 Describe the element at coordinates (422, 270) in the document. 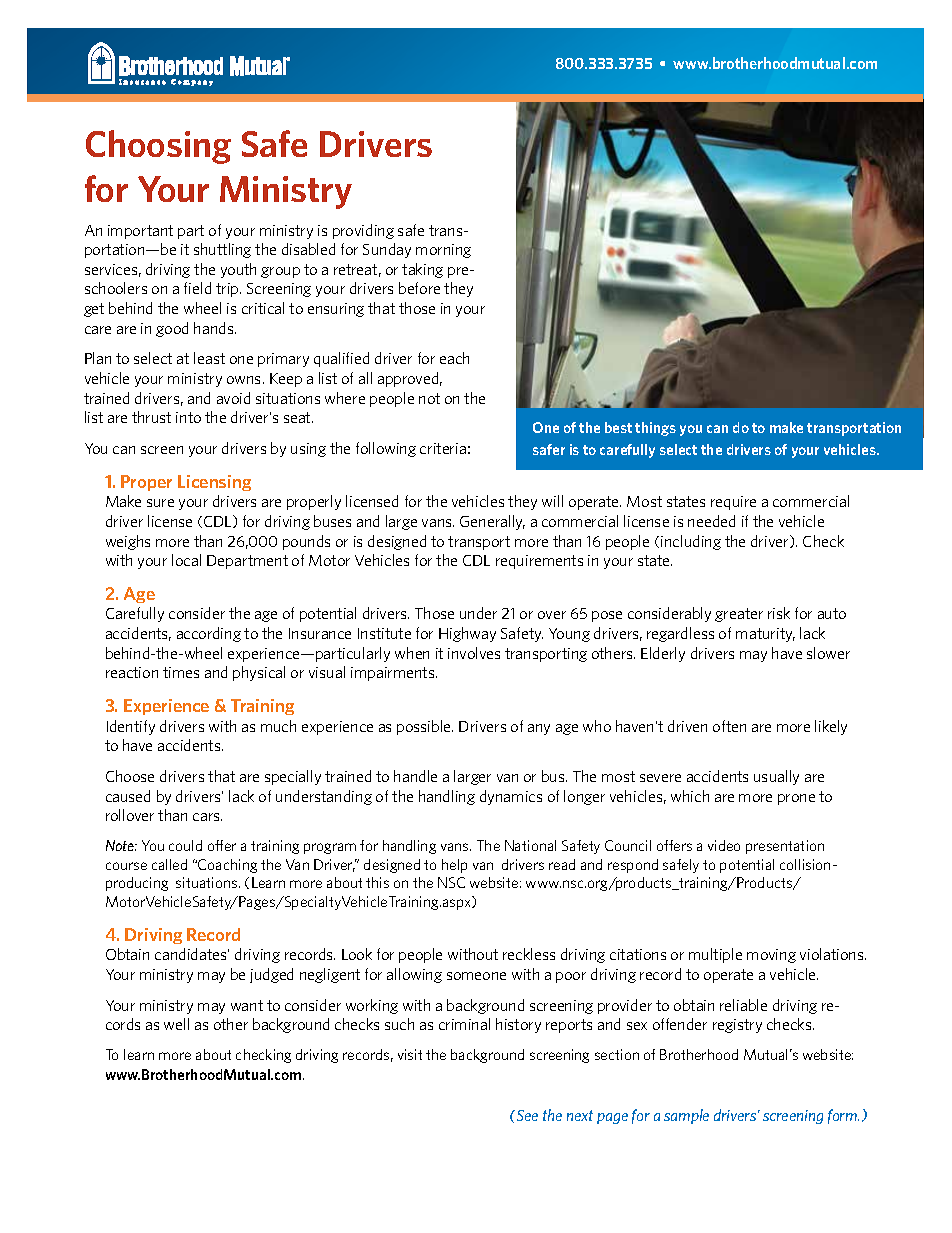

I see `taking` at that location.
